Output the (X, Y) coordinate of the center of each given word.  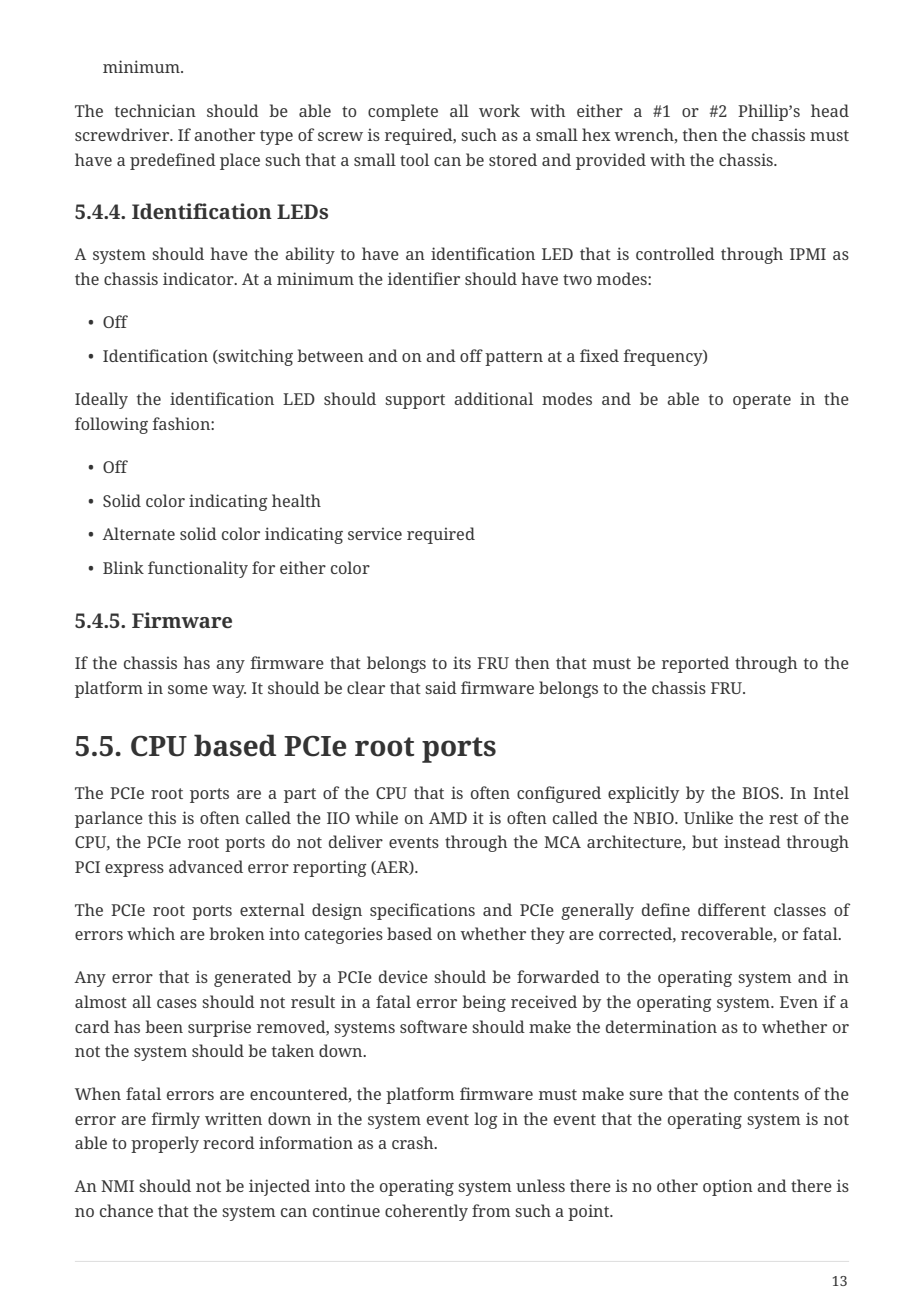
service (375, 533)
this (162, 817)
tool (414, 159)
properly (165, 1144)
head (830, 110)
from (491, 1210)
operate (762, 401)
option (728, 1187)
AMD (448, 818)
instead (752, 841)
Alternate (138, 533)
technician (155, 110)
